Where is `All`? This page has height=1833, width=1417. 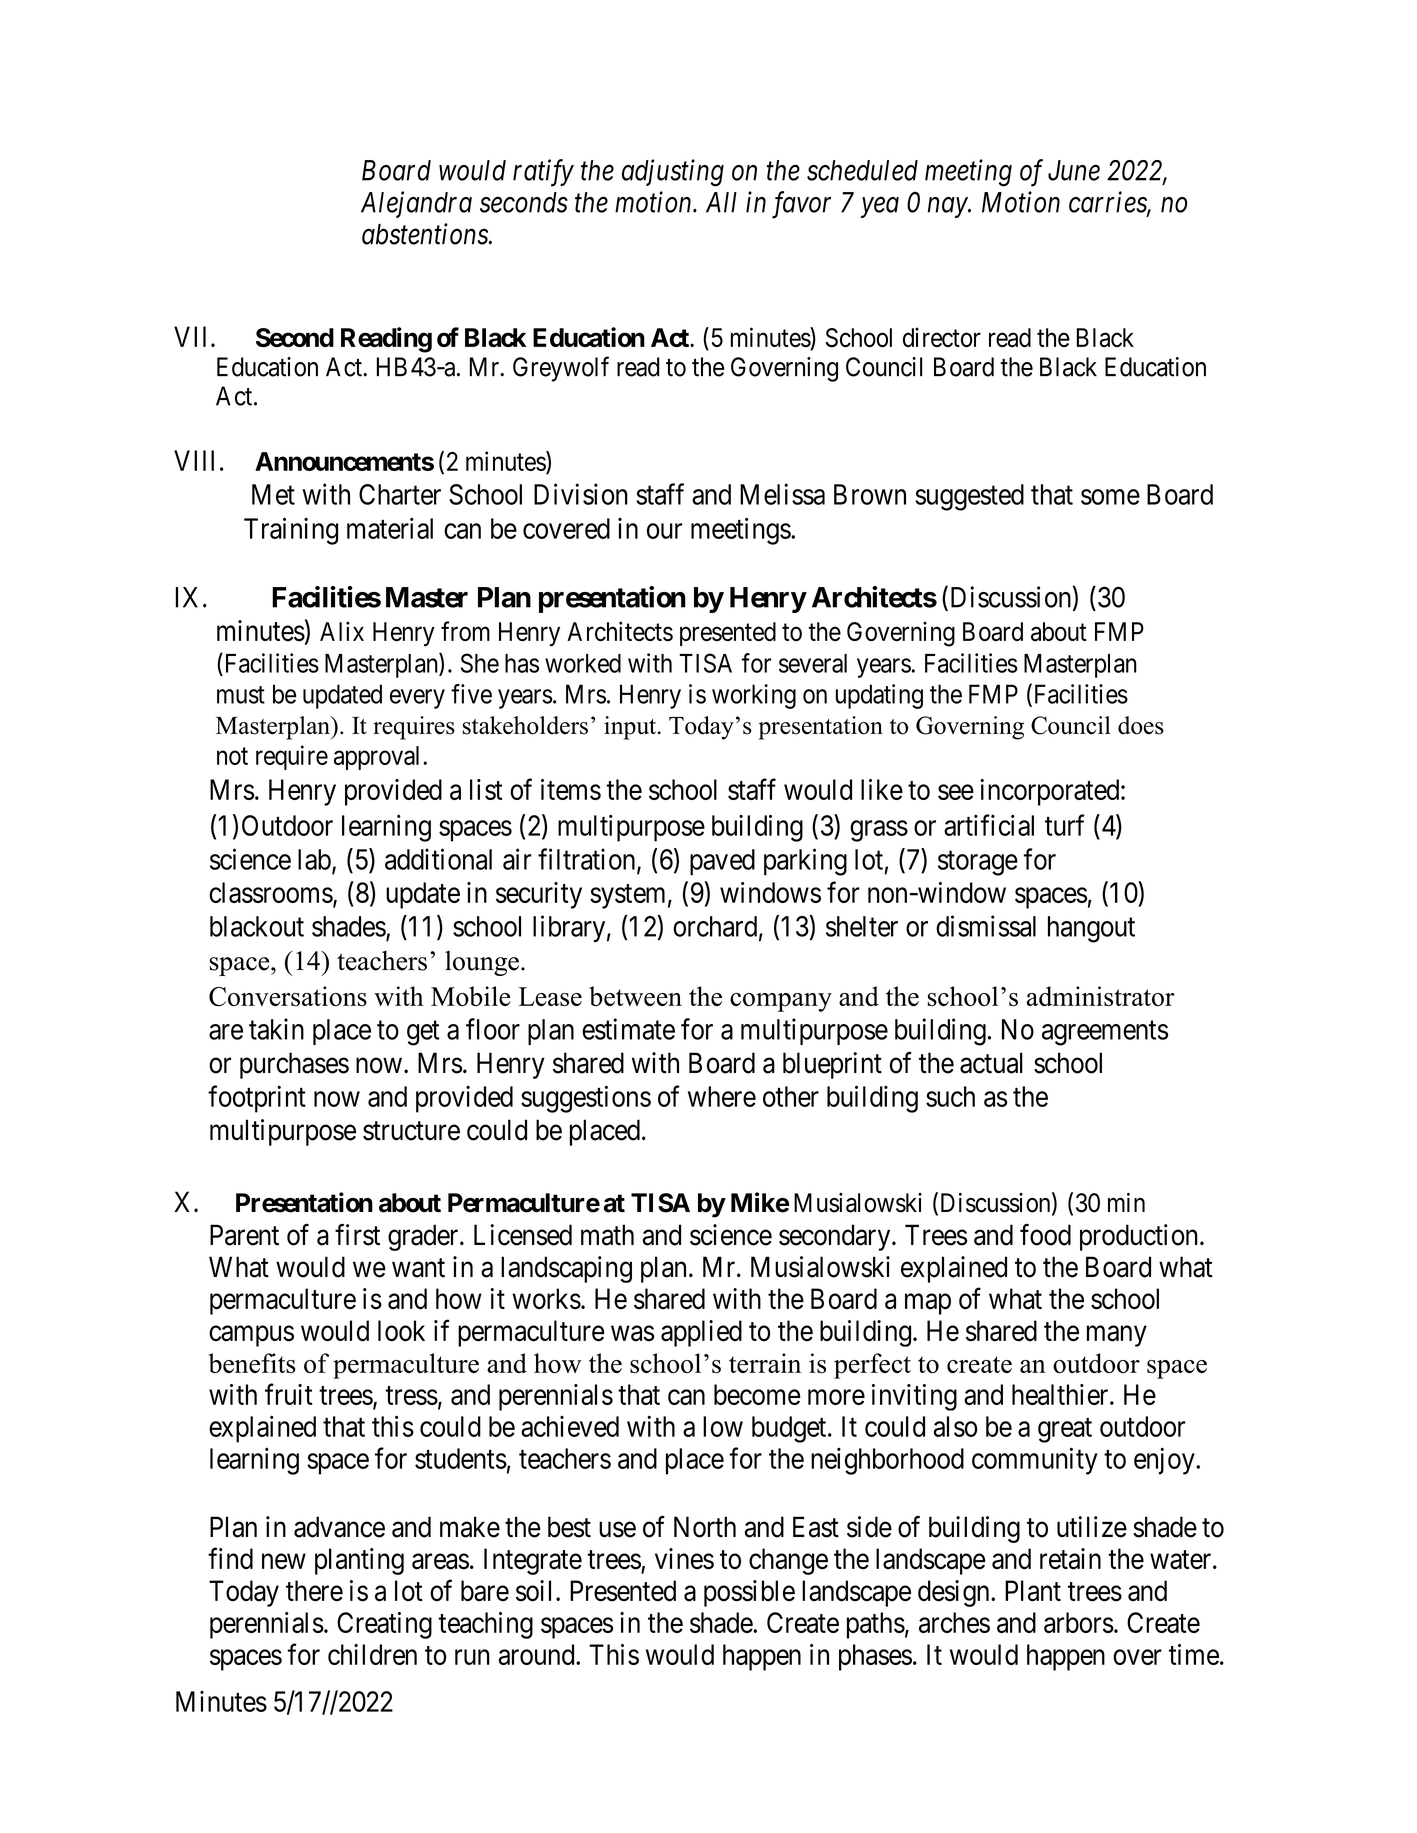 All is located at coordinates (721, 202).
